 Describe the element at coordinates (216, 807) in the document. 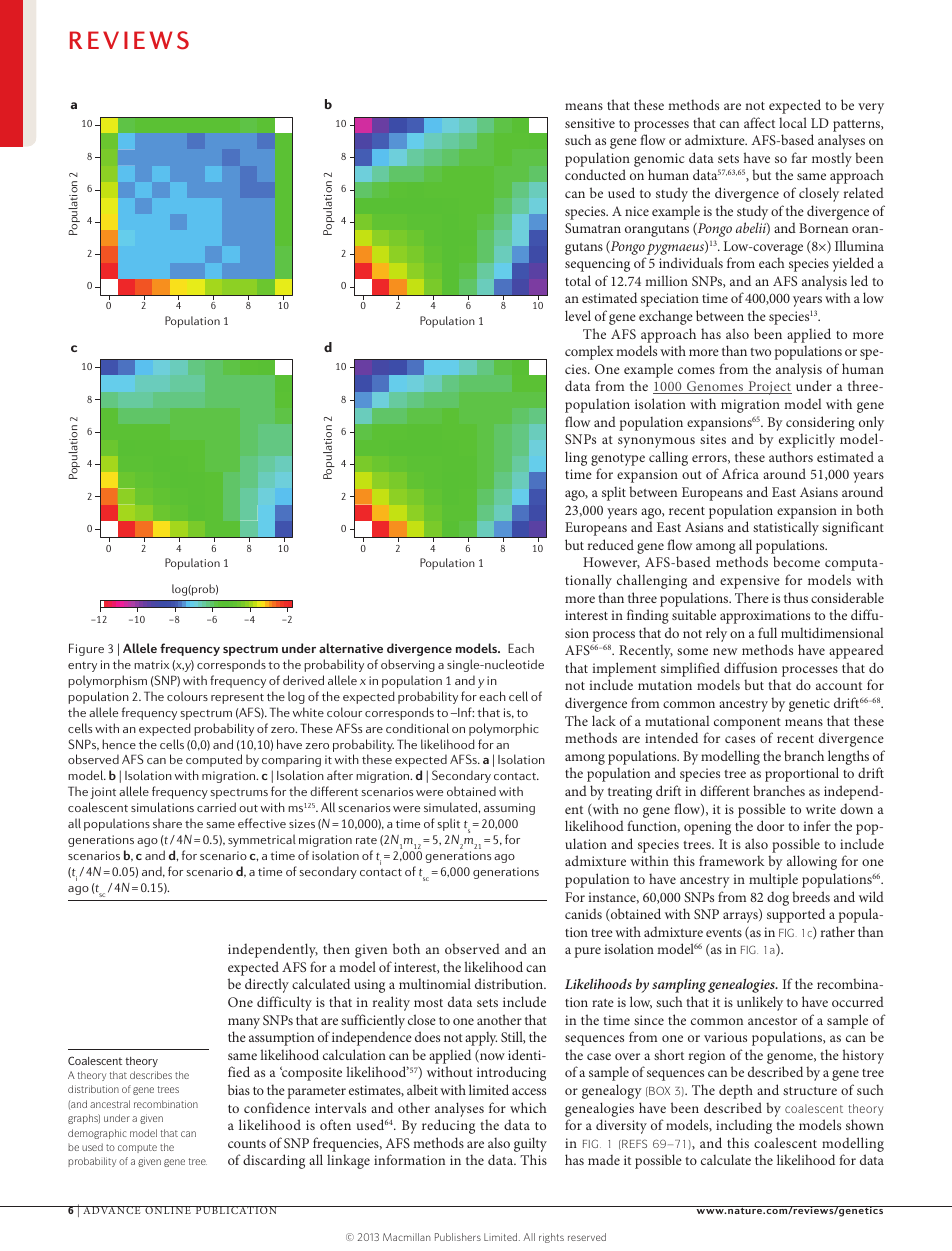

I see `carried` at that location.
